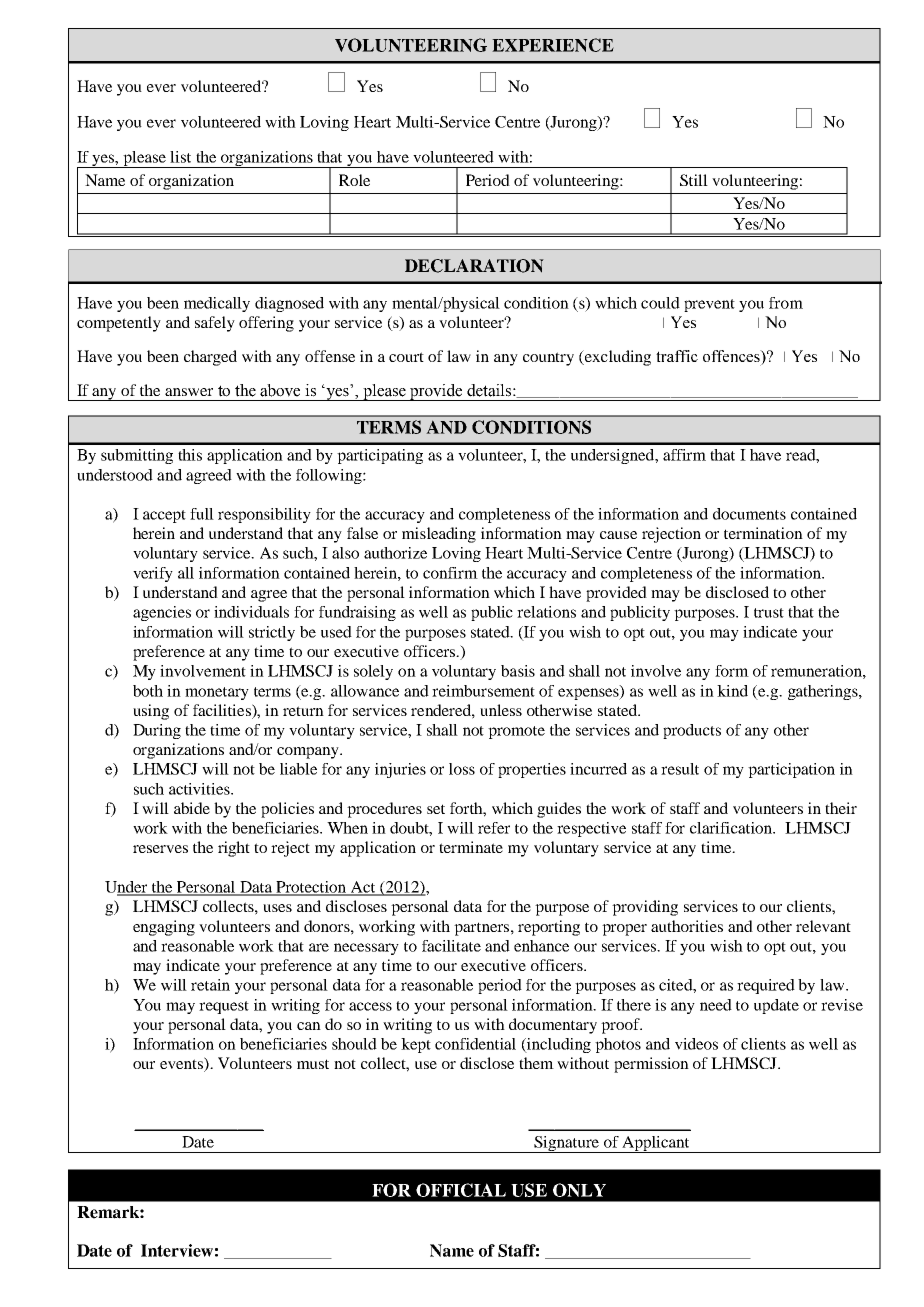  What do you see at coordinates (210, 358) in the document?
I see `charged` at bounding box center [210, 358].
